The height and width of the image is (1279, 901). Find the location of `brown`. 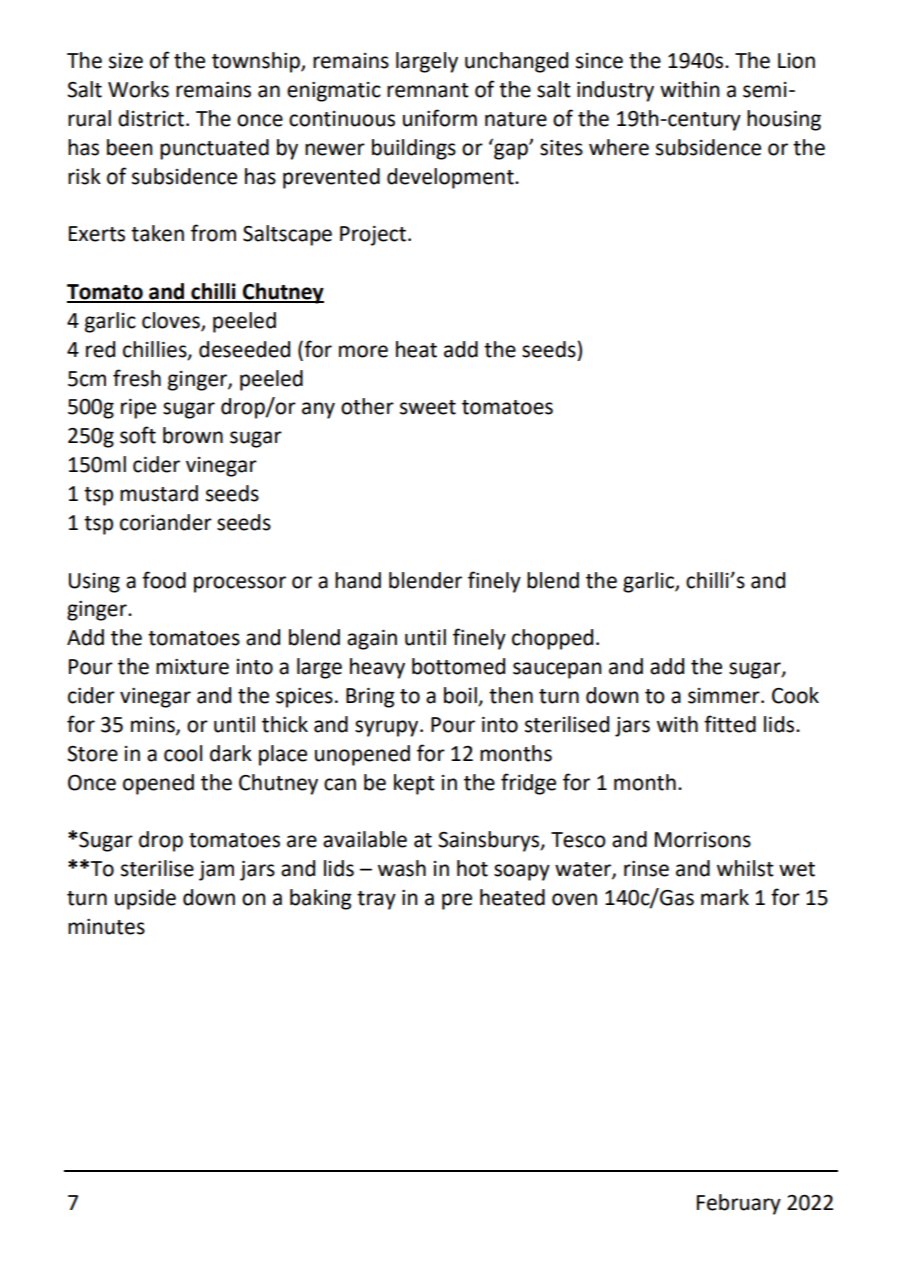

brown is located at coordinates (193, 435).
